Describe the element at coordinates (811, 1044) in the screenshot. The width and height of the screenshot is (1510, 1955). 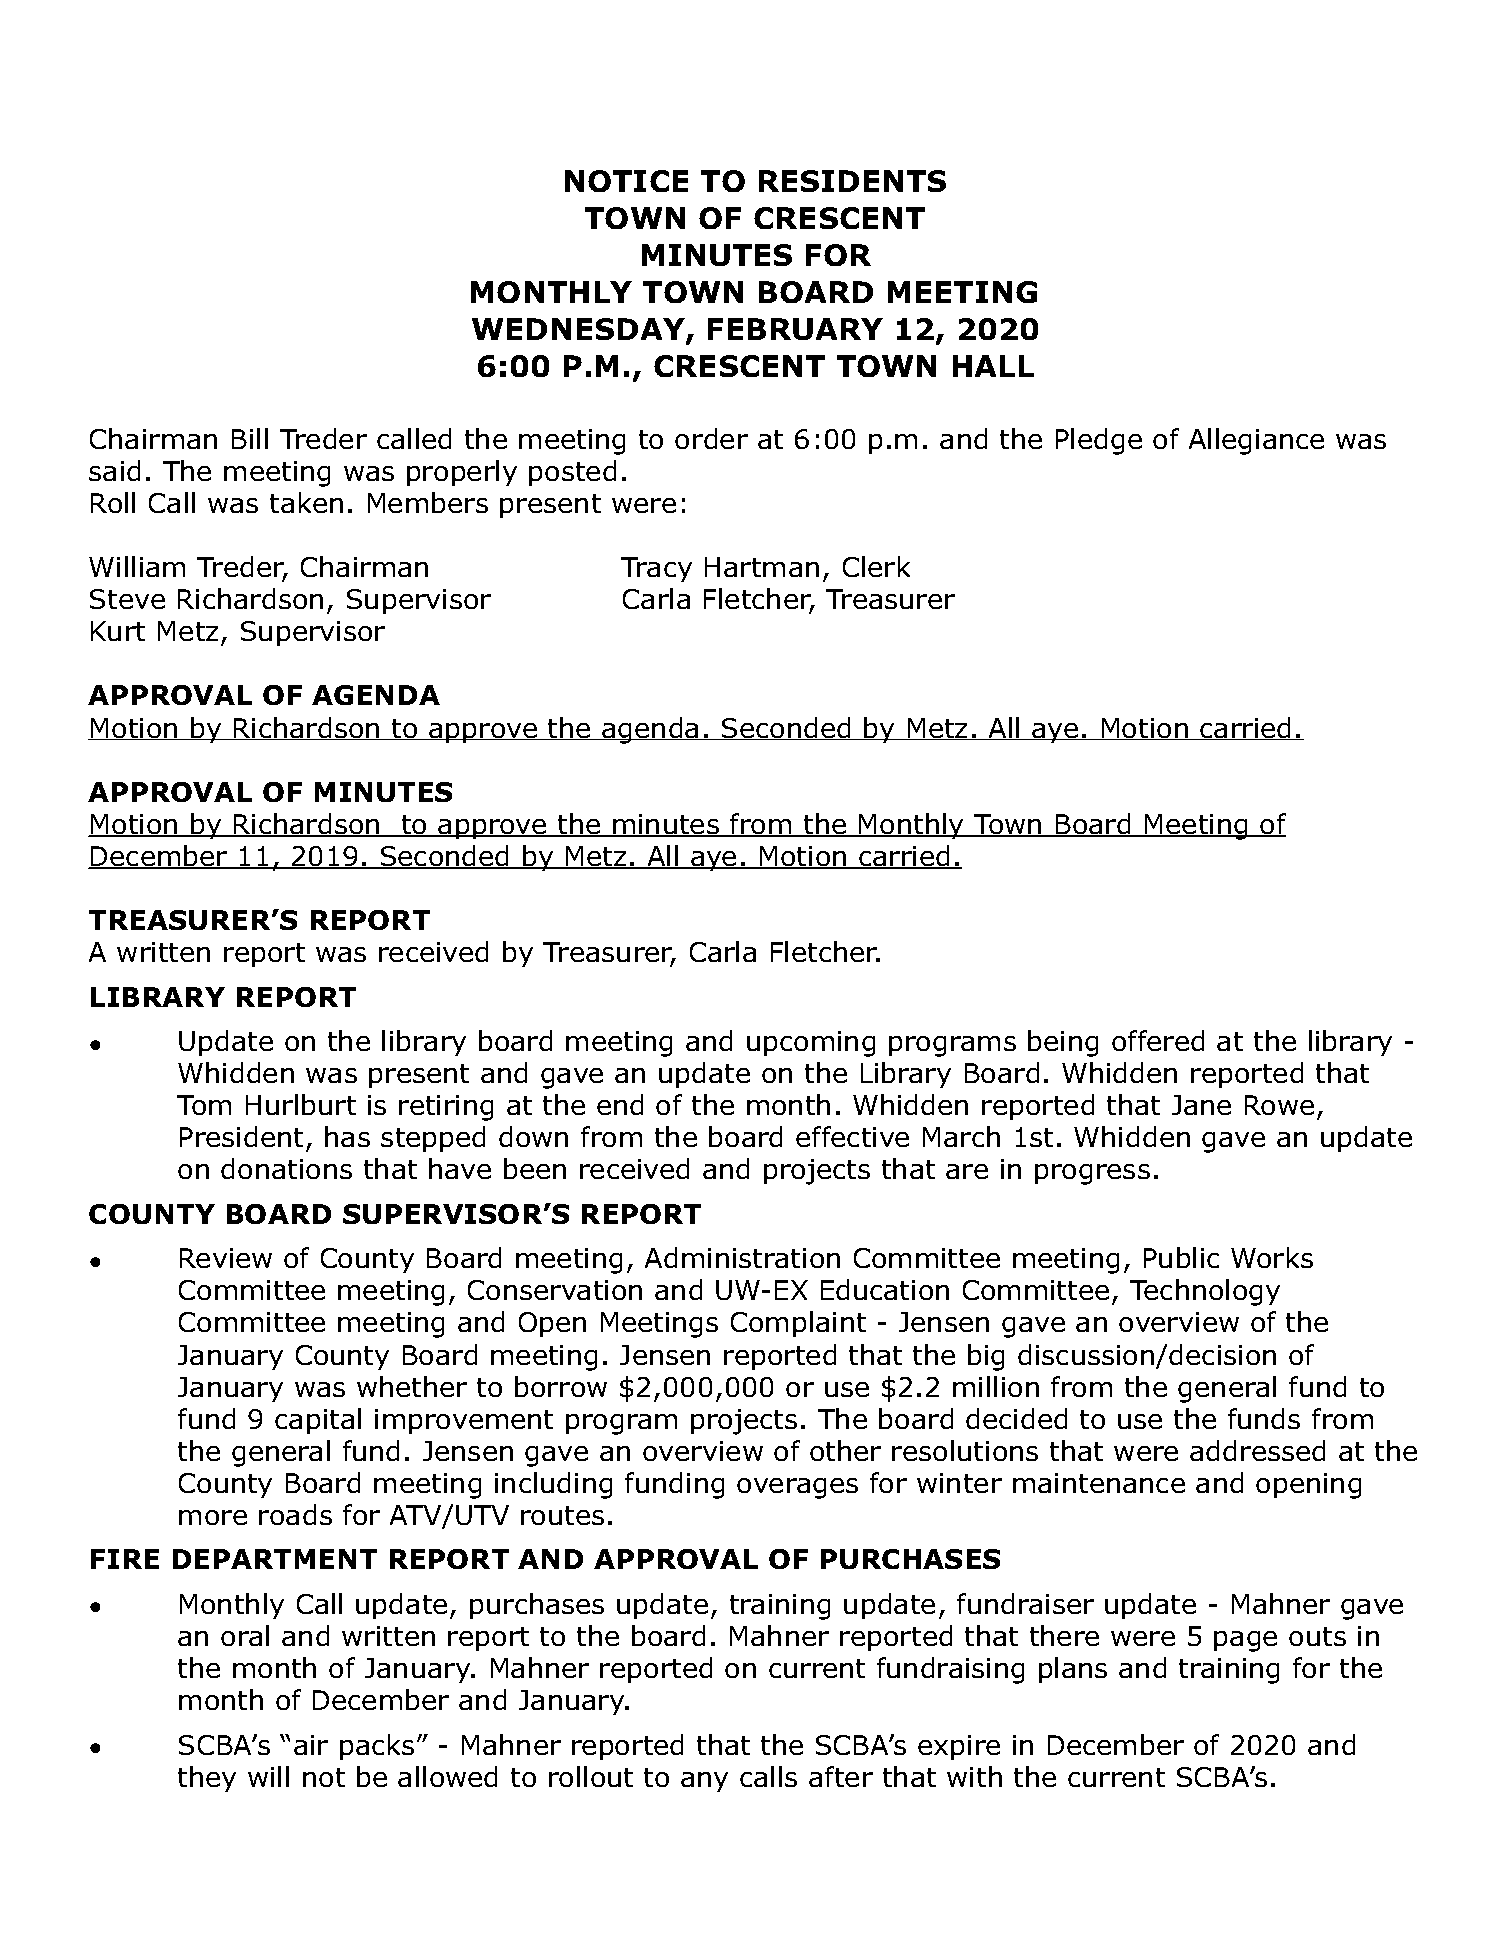
I see `upcoming` at that location.
